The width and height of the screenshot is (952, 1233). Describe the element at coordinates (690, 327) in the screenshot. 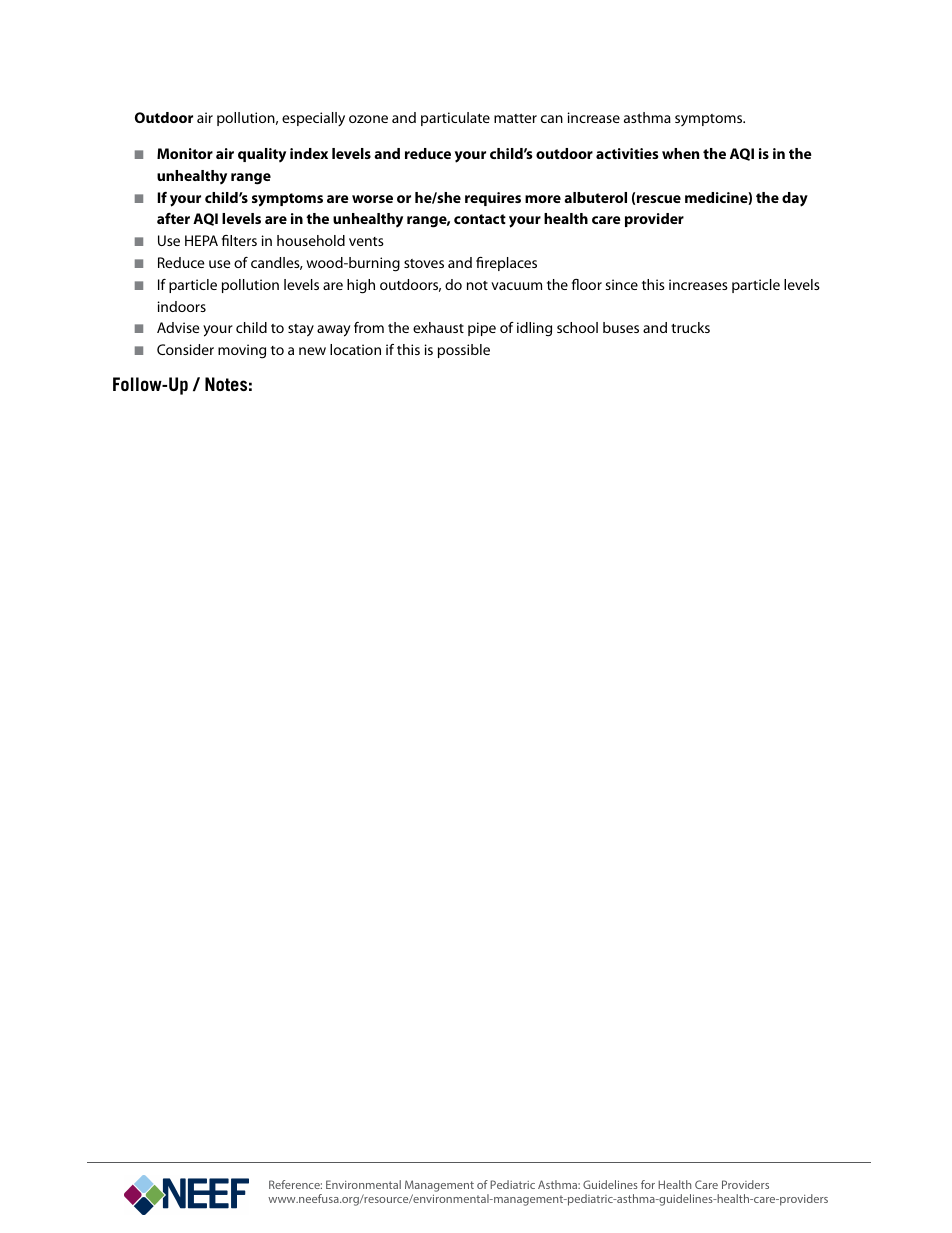

I see `trucks` at that location.
